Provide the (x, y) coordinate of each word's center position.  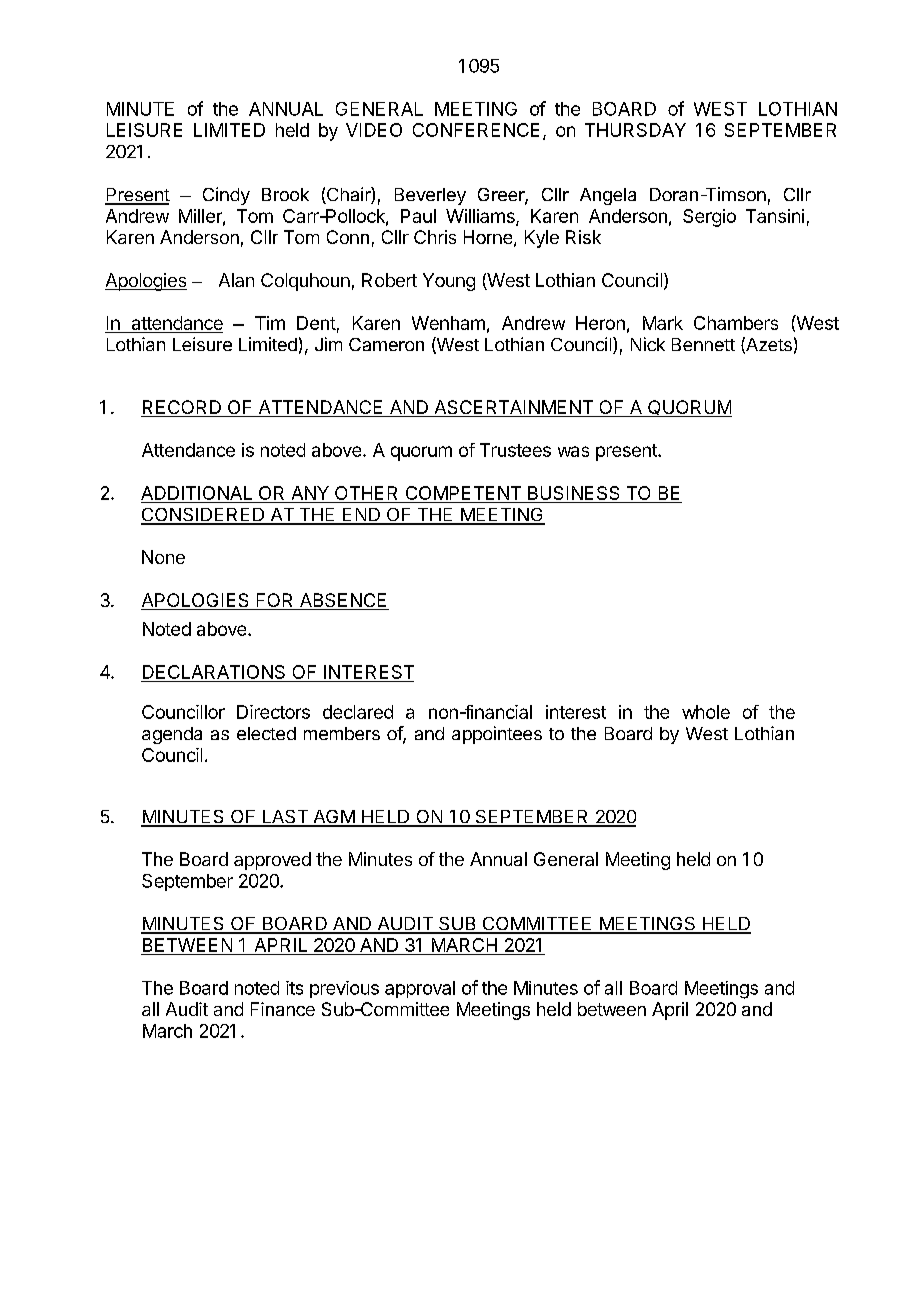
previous (344, 989)
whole (706, 712)
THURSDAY (635, 130)
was (573, 451)
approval (420, 989)
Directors (273, 712)
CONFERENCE (476, 130)
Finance (283, 1009)
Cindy (226, 196)
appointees (497, 735)
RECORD (182, 408)
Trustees (515, 450)
